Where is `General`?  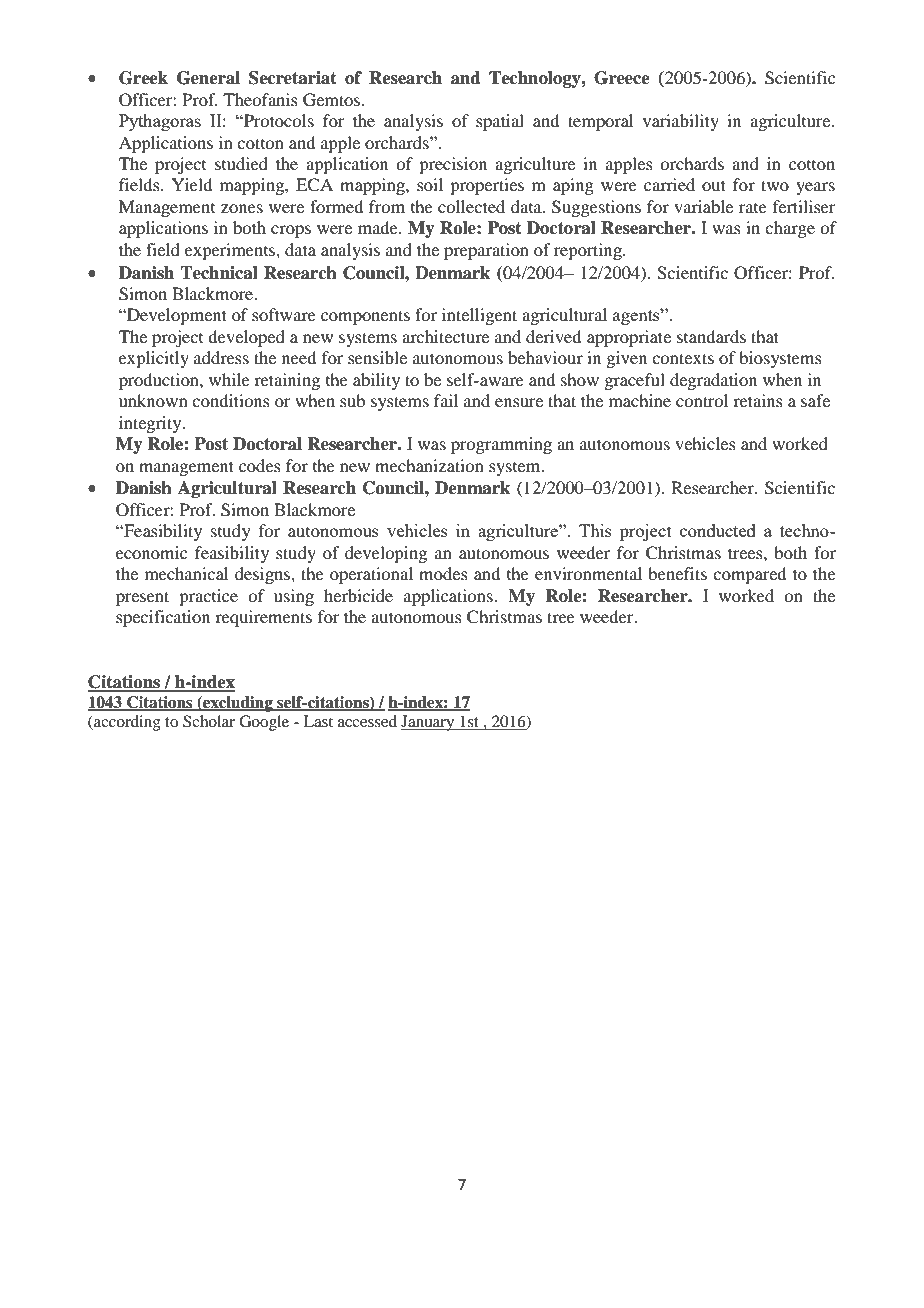 General is located at coordinates (208, 78).
